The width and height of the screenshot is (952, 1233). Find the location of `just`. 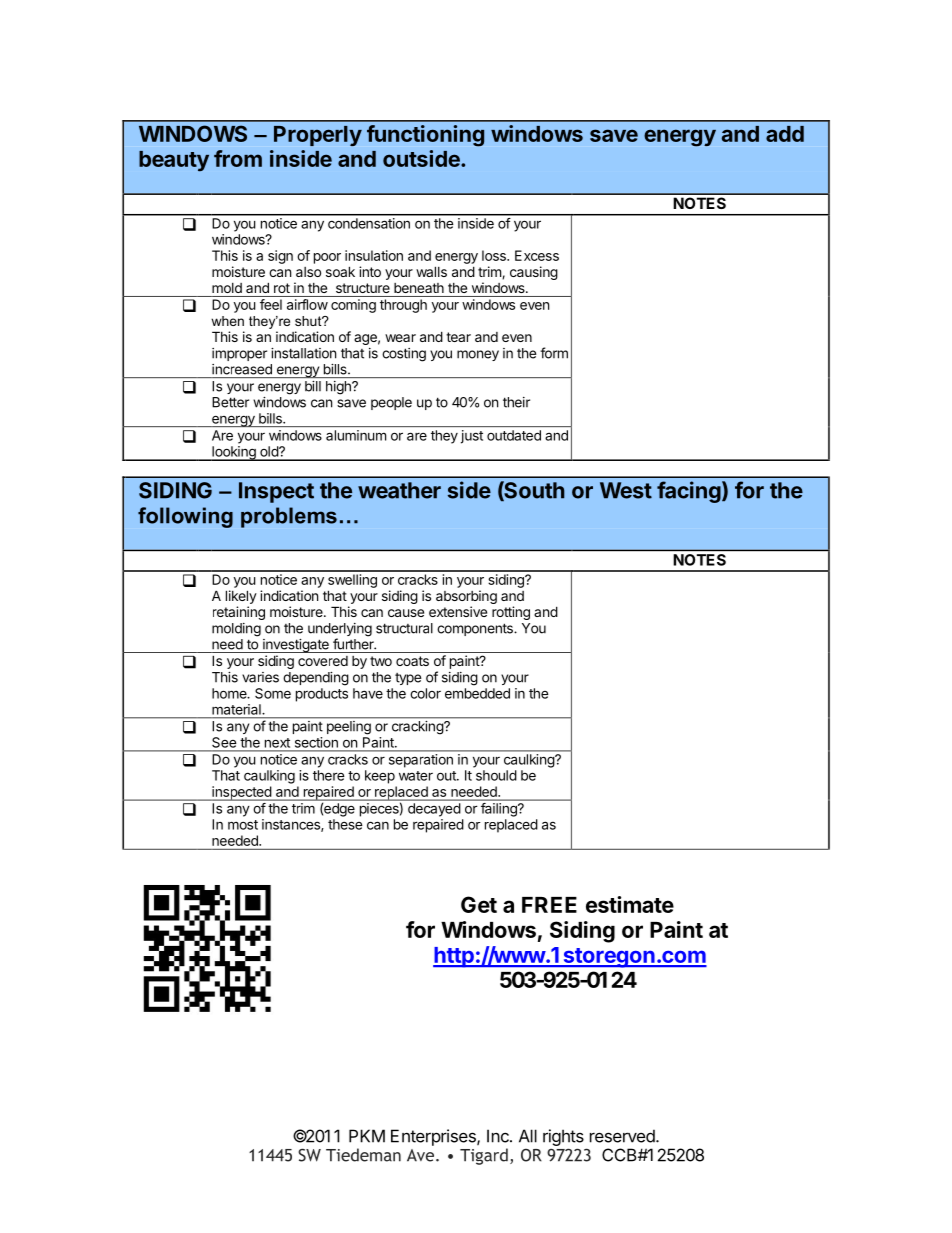

just is located at coordinates (472, 437).
